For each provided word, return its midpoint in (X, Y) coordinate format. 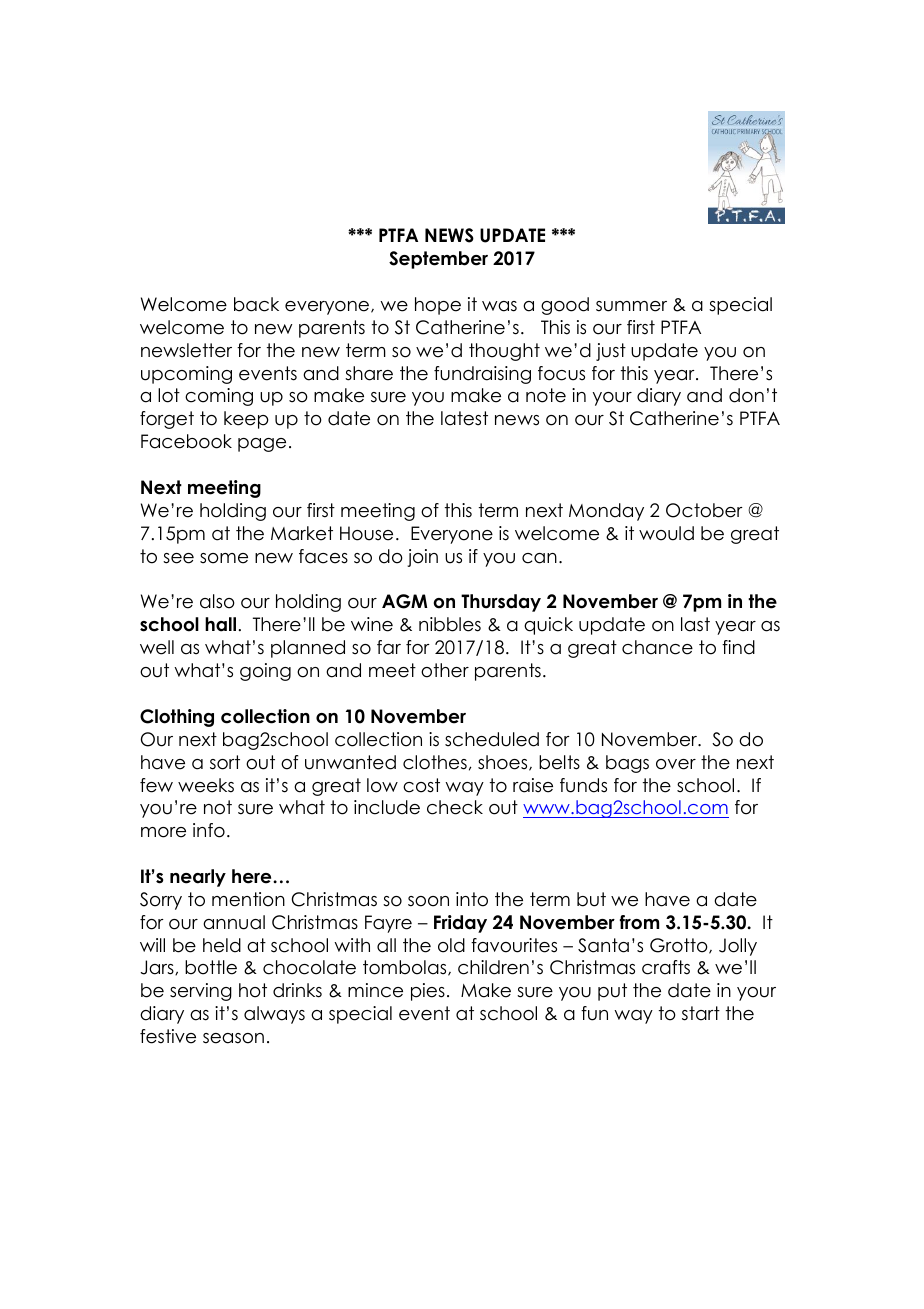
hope (438, 306)
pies (428, 992)
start (701, 1013)
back (256, 304)
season (233, 1038)
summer (631, 306)
